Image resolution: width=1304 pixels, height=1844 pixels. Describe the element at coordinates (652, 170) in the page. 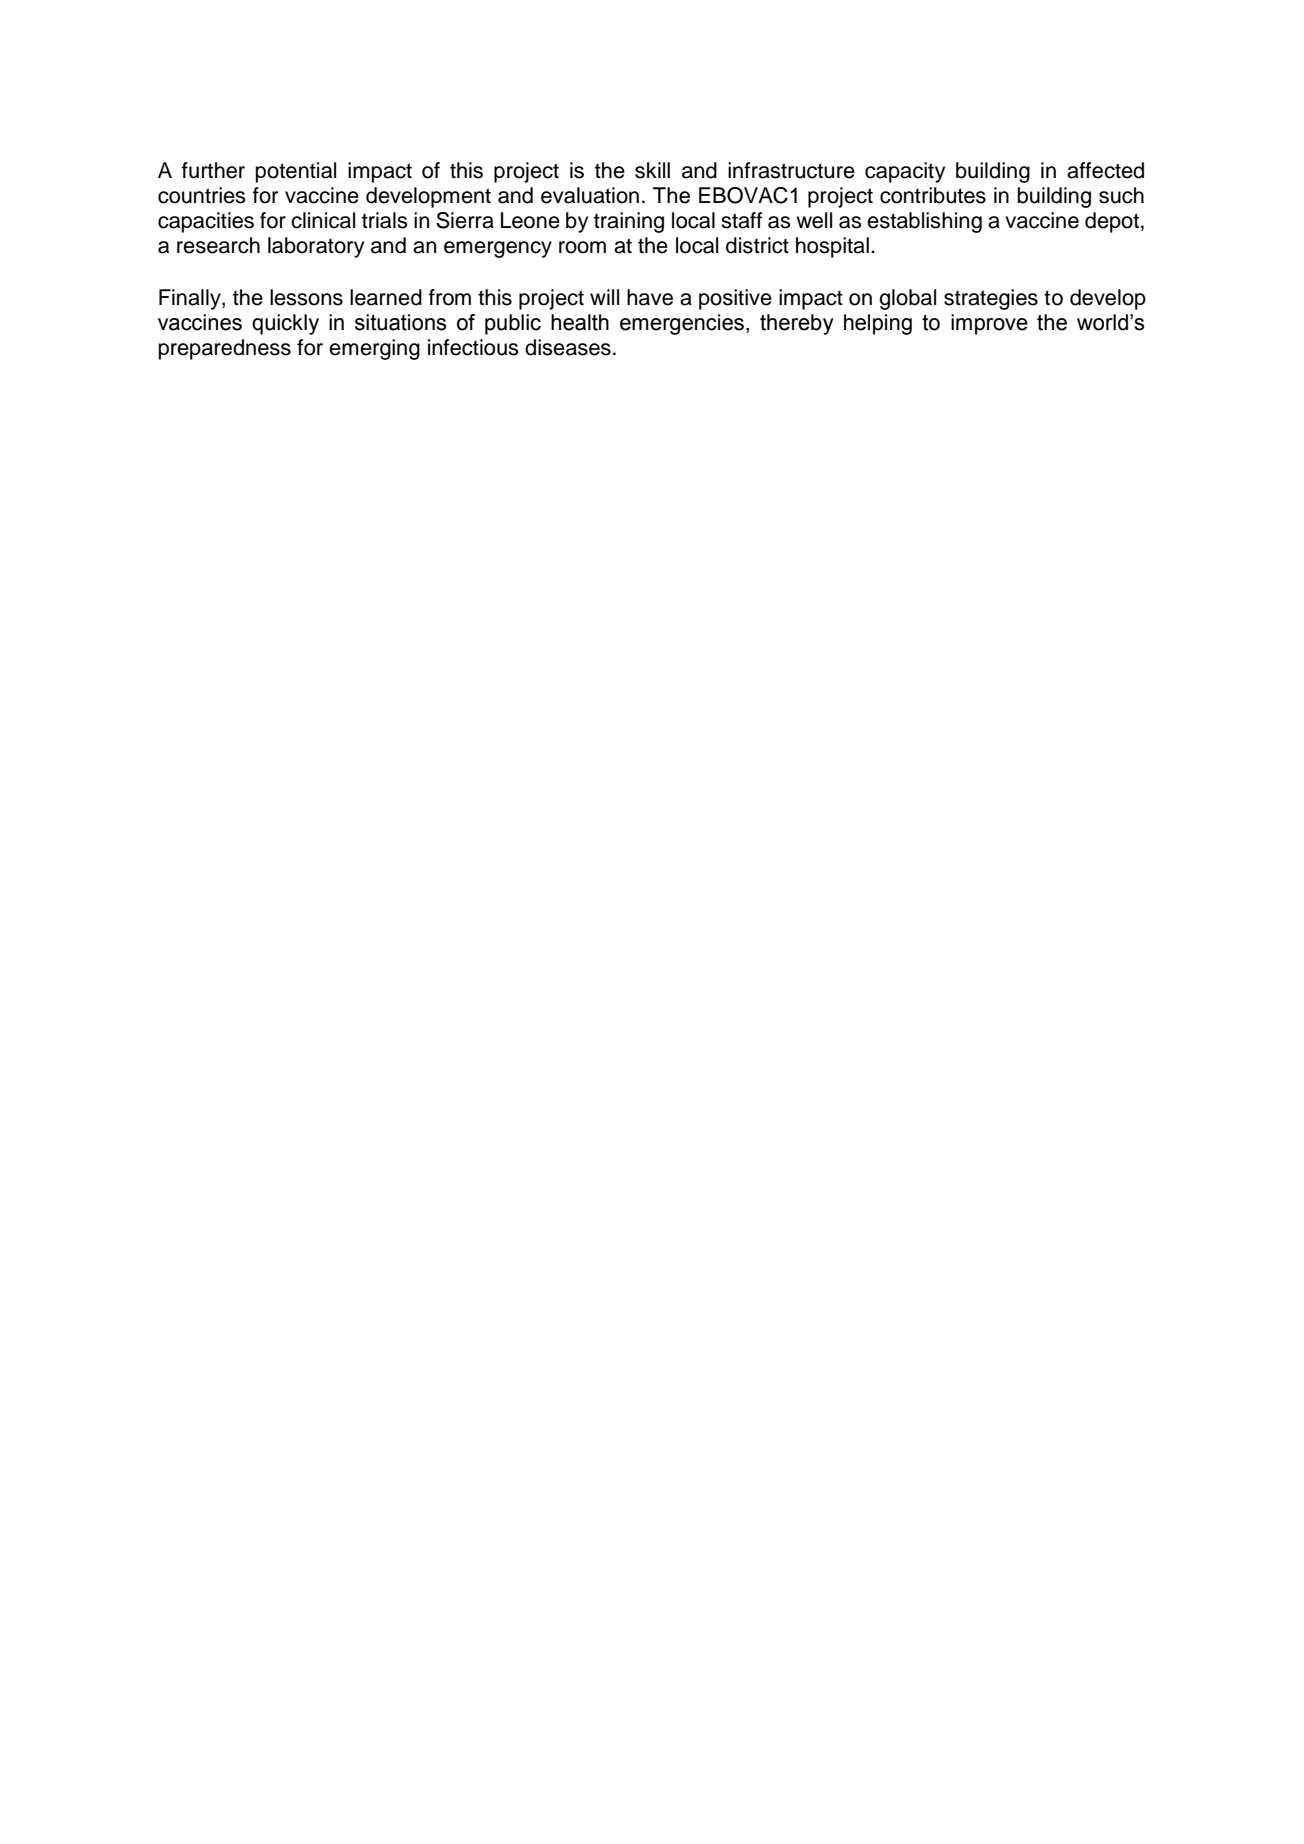

I see `skill` at that location.
